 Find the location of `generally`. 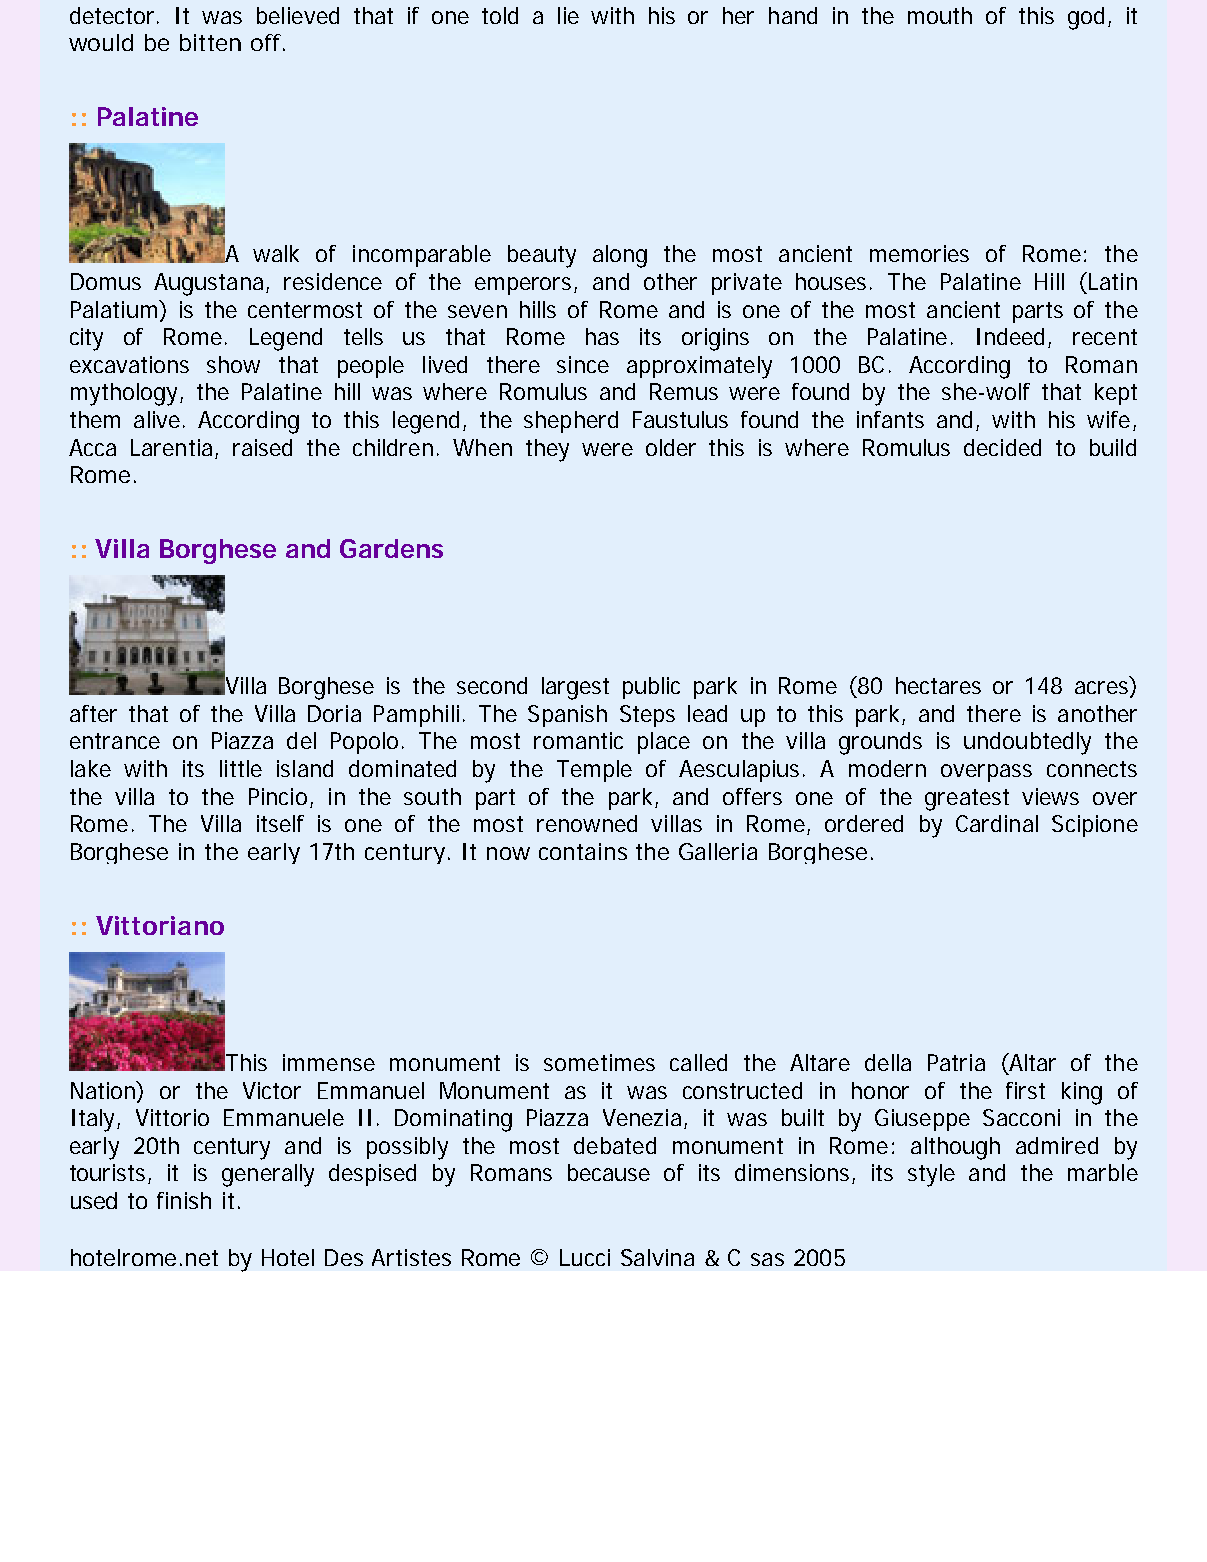

generally is located at coordinates (268, 1175).
